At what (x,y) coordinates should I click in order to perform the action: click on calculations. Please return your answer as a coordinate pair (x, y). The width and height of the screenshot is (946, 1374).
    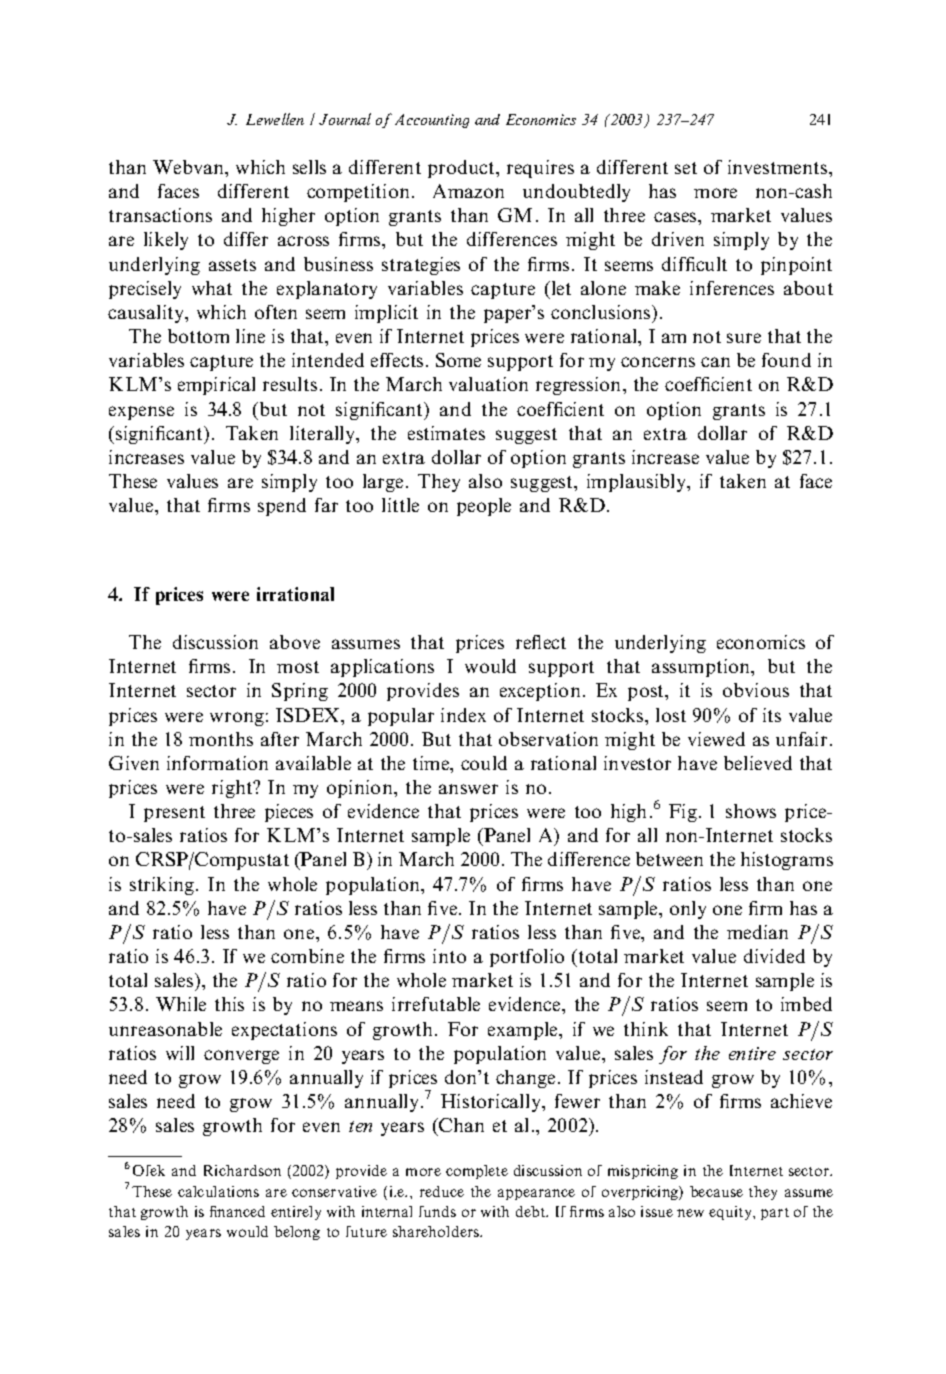
    Looking at the image, I should click on (218, 1191).
